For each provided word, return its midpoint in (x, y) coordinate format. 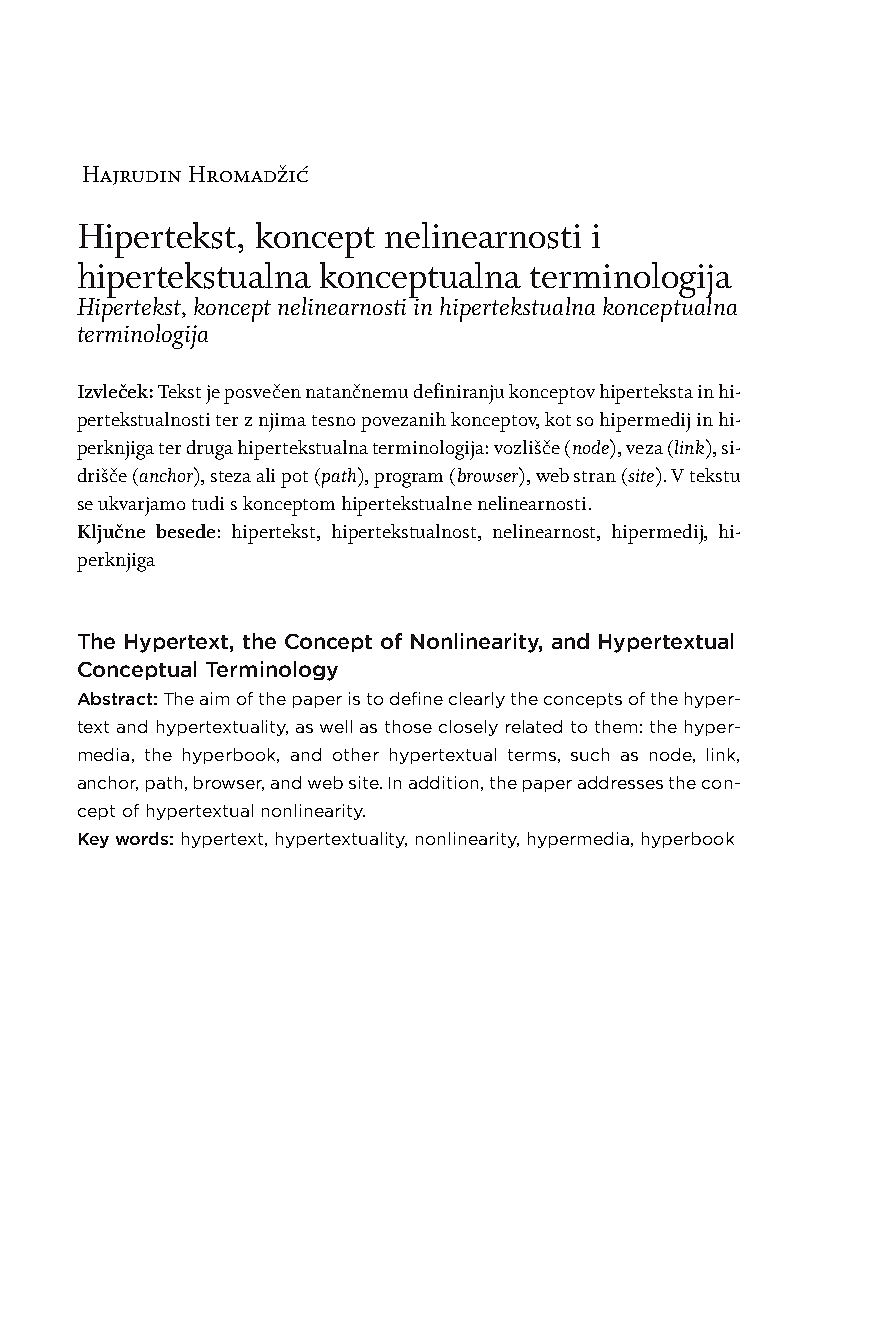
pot (294, 479)
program (408, 480)
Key (94, 840)
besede (185, 531)
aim (214, 698)
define (416, 698)
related (534, 726)
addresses (620, 782)
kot (558, 419)
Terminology (272, 671)
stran (595, 476)
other (356, 754)
